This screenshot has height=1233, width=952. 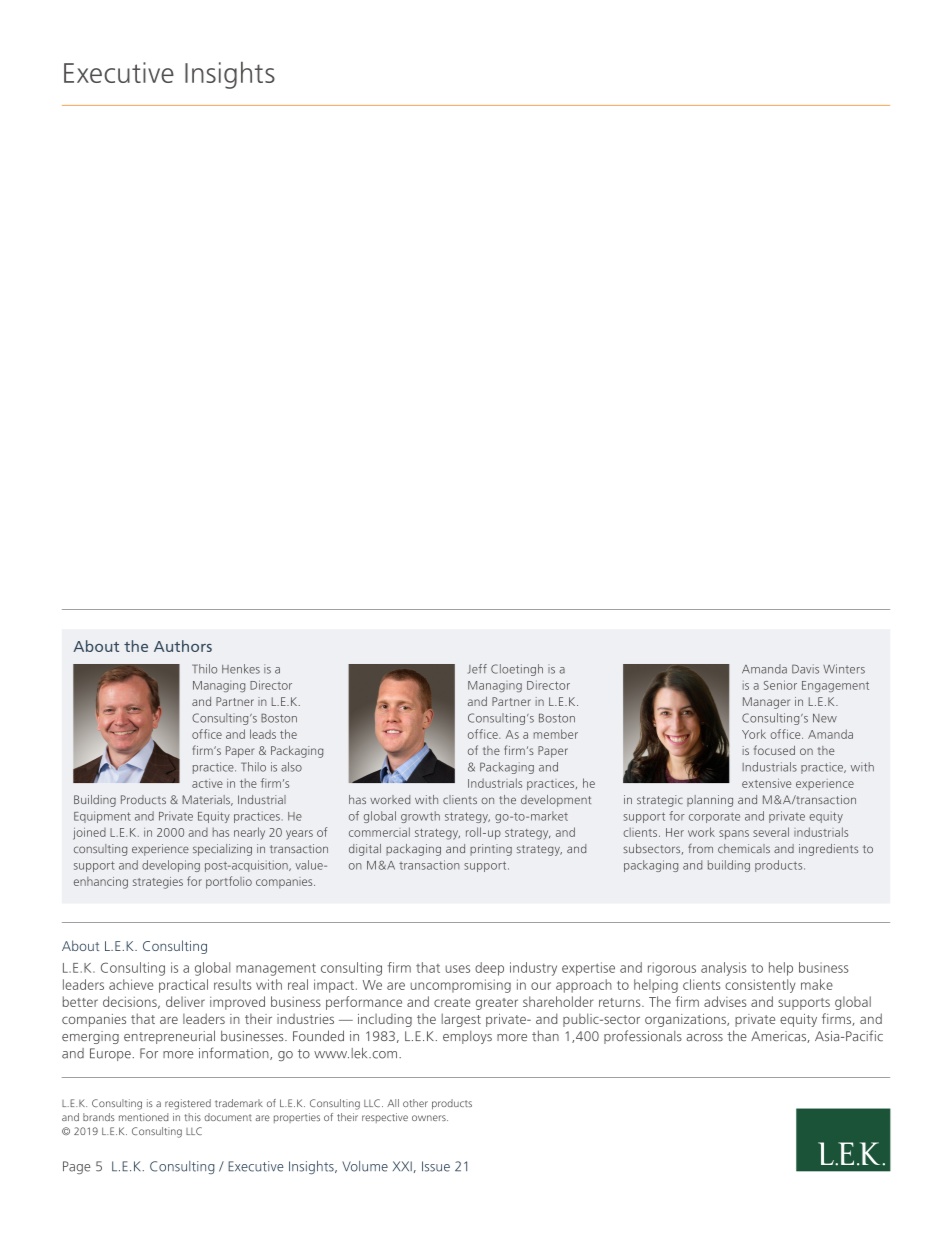 What do you see at coordinates (229, 882) in the screenshot?
I see `portfolio` at bounding box center [229, 882].
